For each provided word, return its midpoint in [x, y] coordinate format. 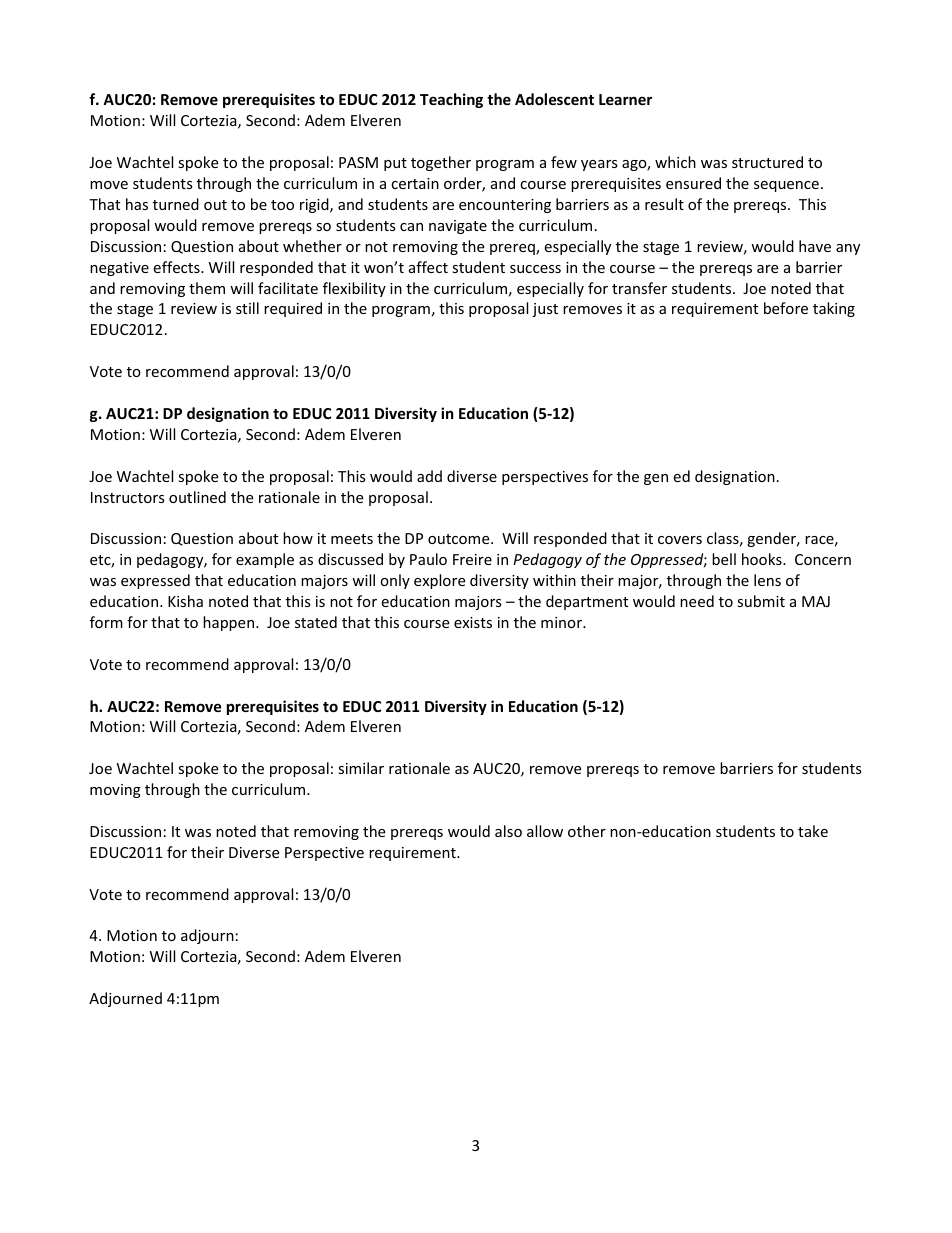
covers [680, 540]
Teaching [451, 100]
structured [767, 162]
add [429, 476]
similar [361, 768]
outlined [197, 497]
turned [176, 204]
